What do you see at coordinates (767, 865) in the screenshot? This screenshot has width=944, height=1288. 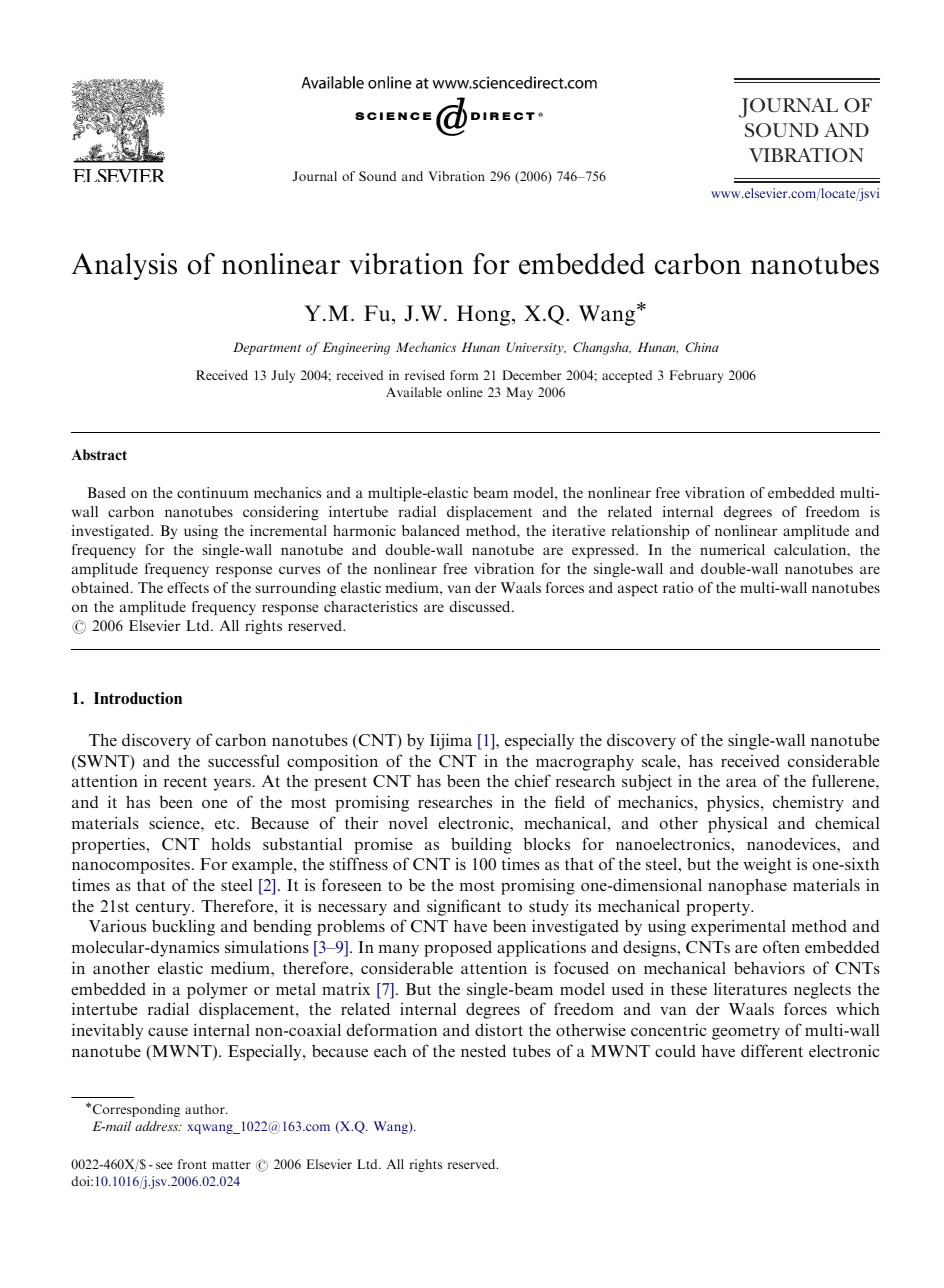 I see `weight` at bounding box center [767, 865].
